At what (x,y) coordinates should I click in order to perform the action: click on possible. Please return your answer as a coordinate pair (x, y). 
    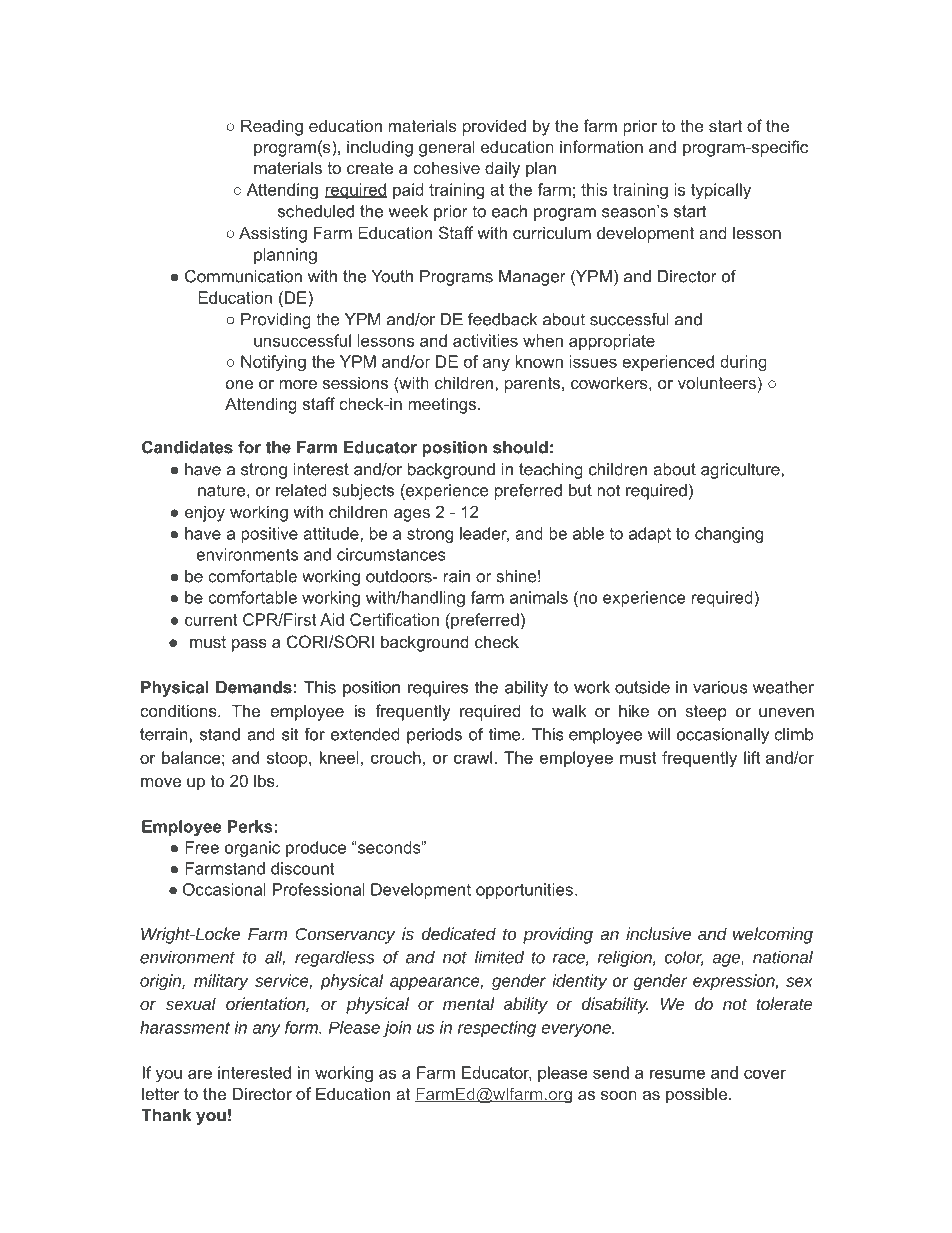
    Looking at the image, I should click on (698, 1095).
